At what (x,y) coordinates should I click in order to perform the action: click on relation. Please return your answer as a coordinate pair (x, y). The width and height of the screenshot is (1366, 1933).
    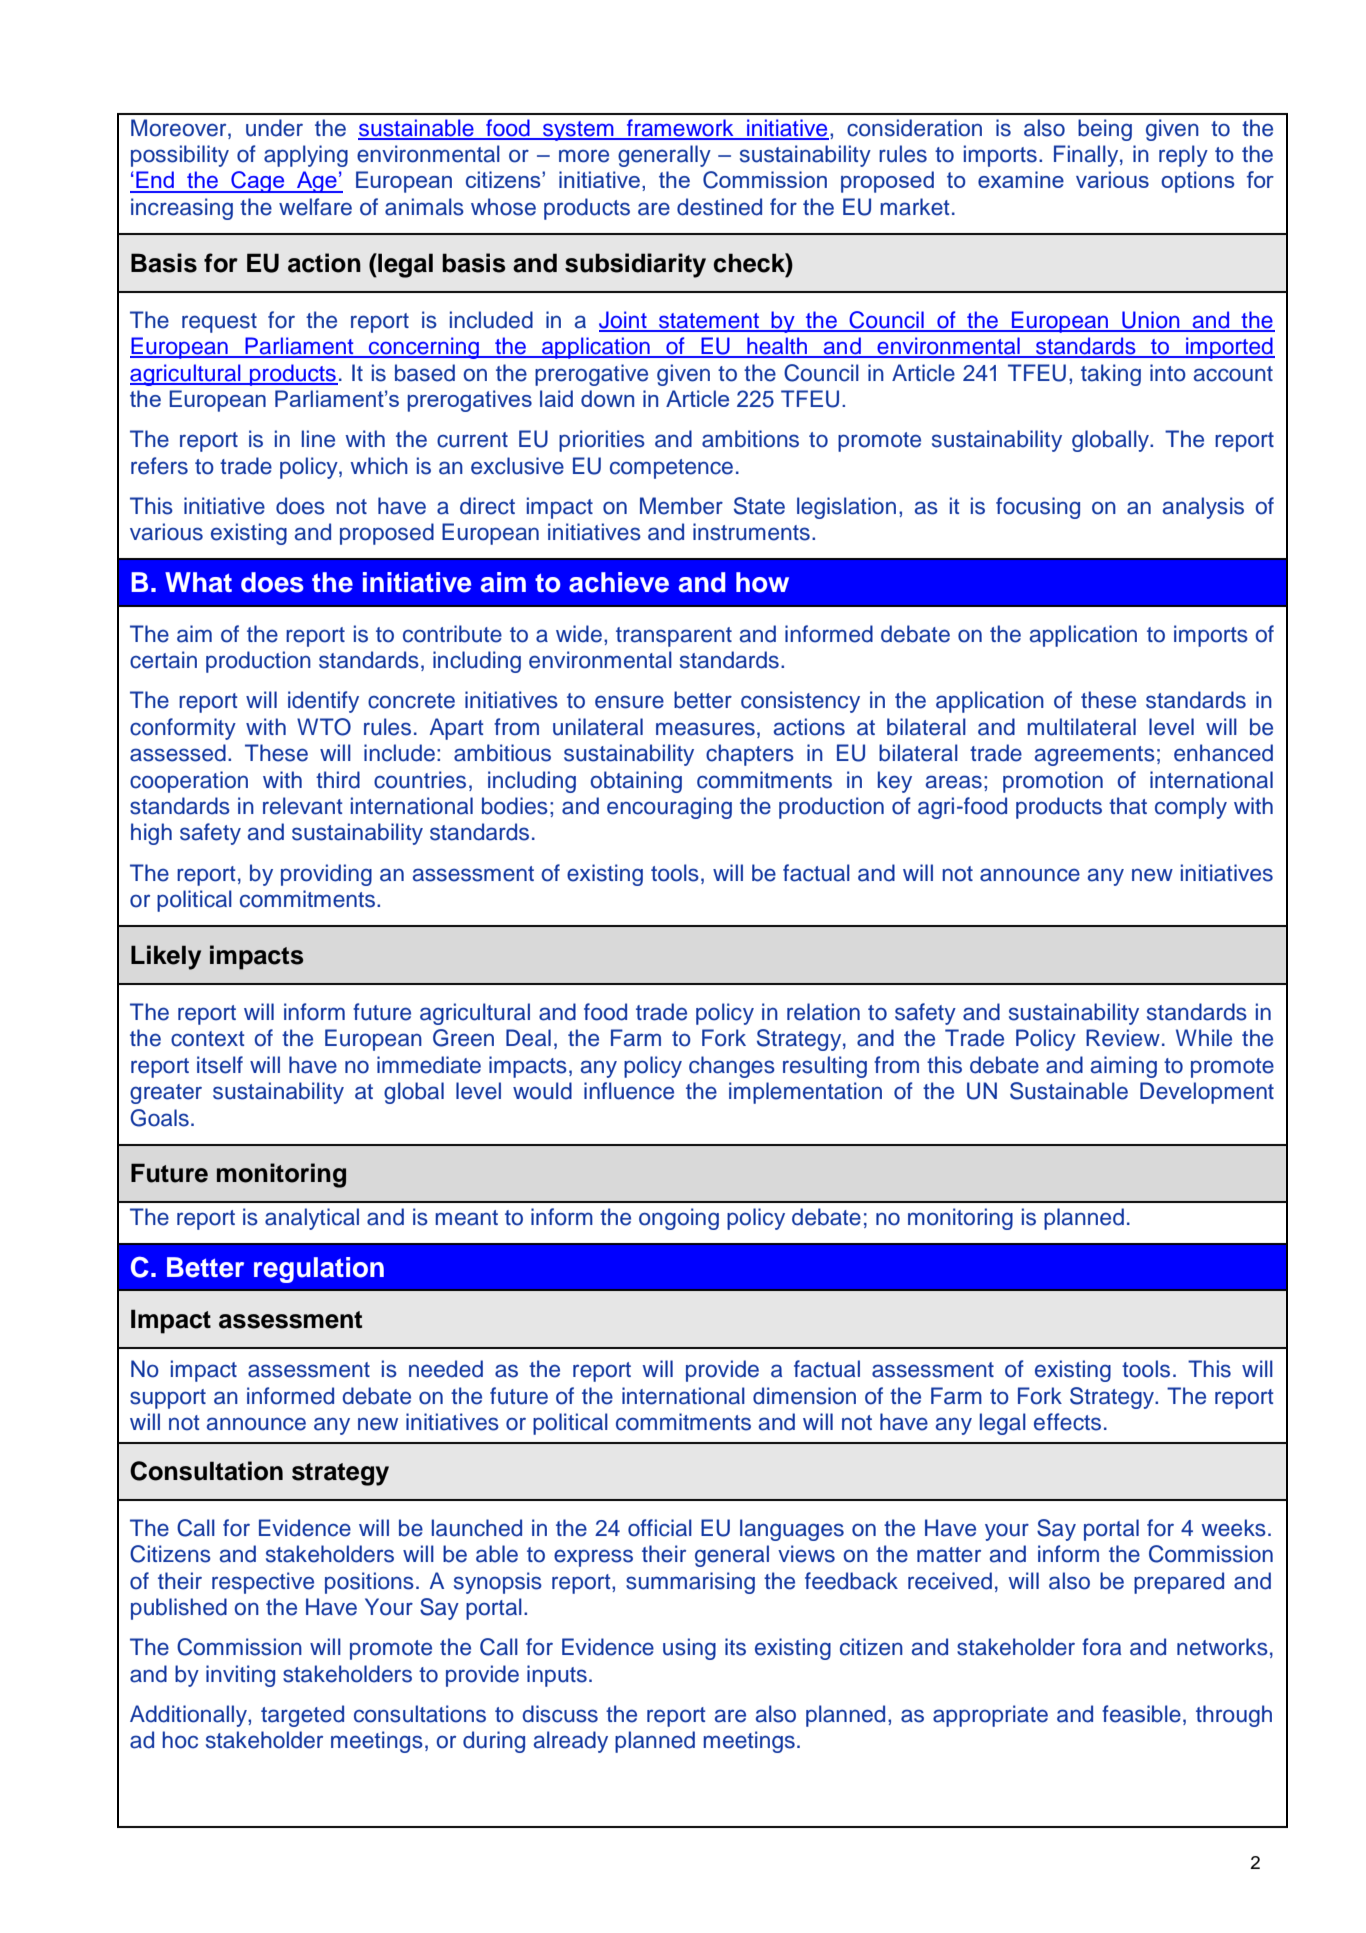
    Looking at the image, I should click on (823, 1012).
